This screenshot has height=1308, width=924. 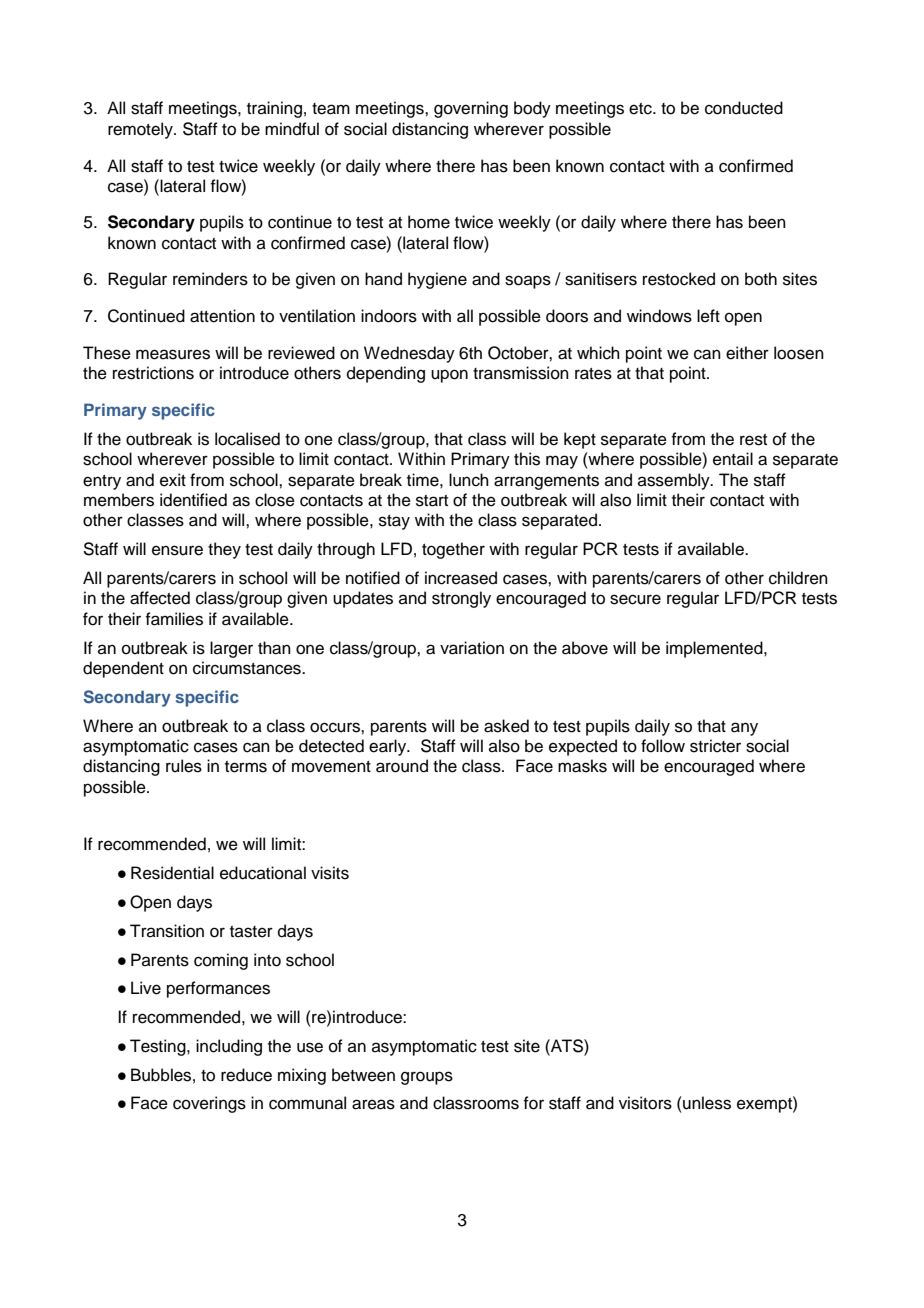 What do you see at coordinates (706, 1103) in the screenshot?
I see `unless` at bounding box center [706, 1103].
